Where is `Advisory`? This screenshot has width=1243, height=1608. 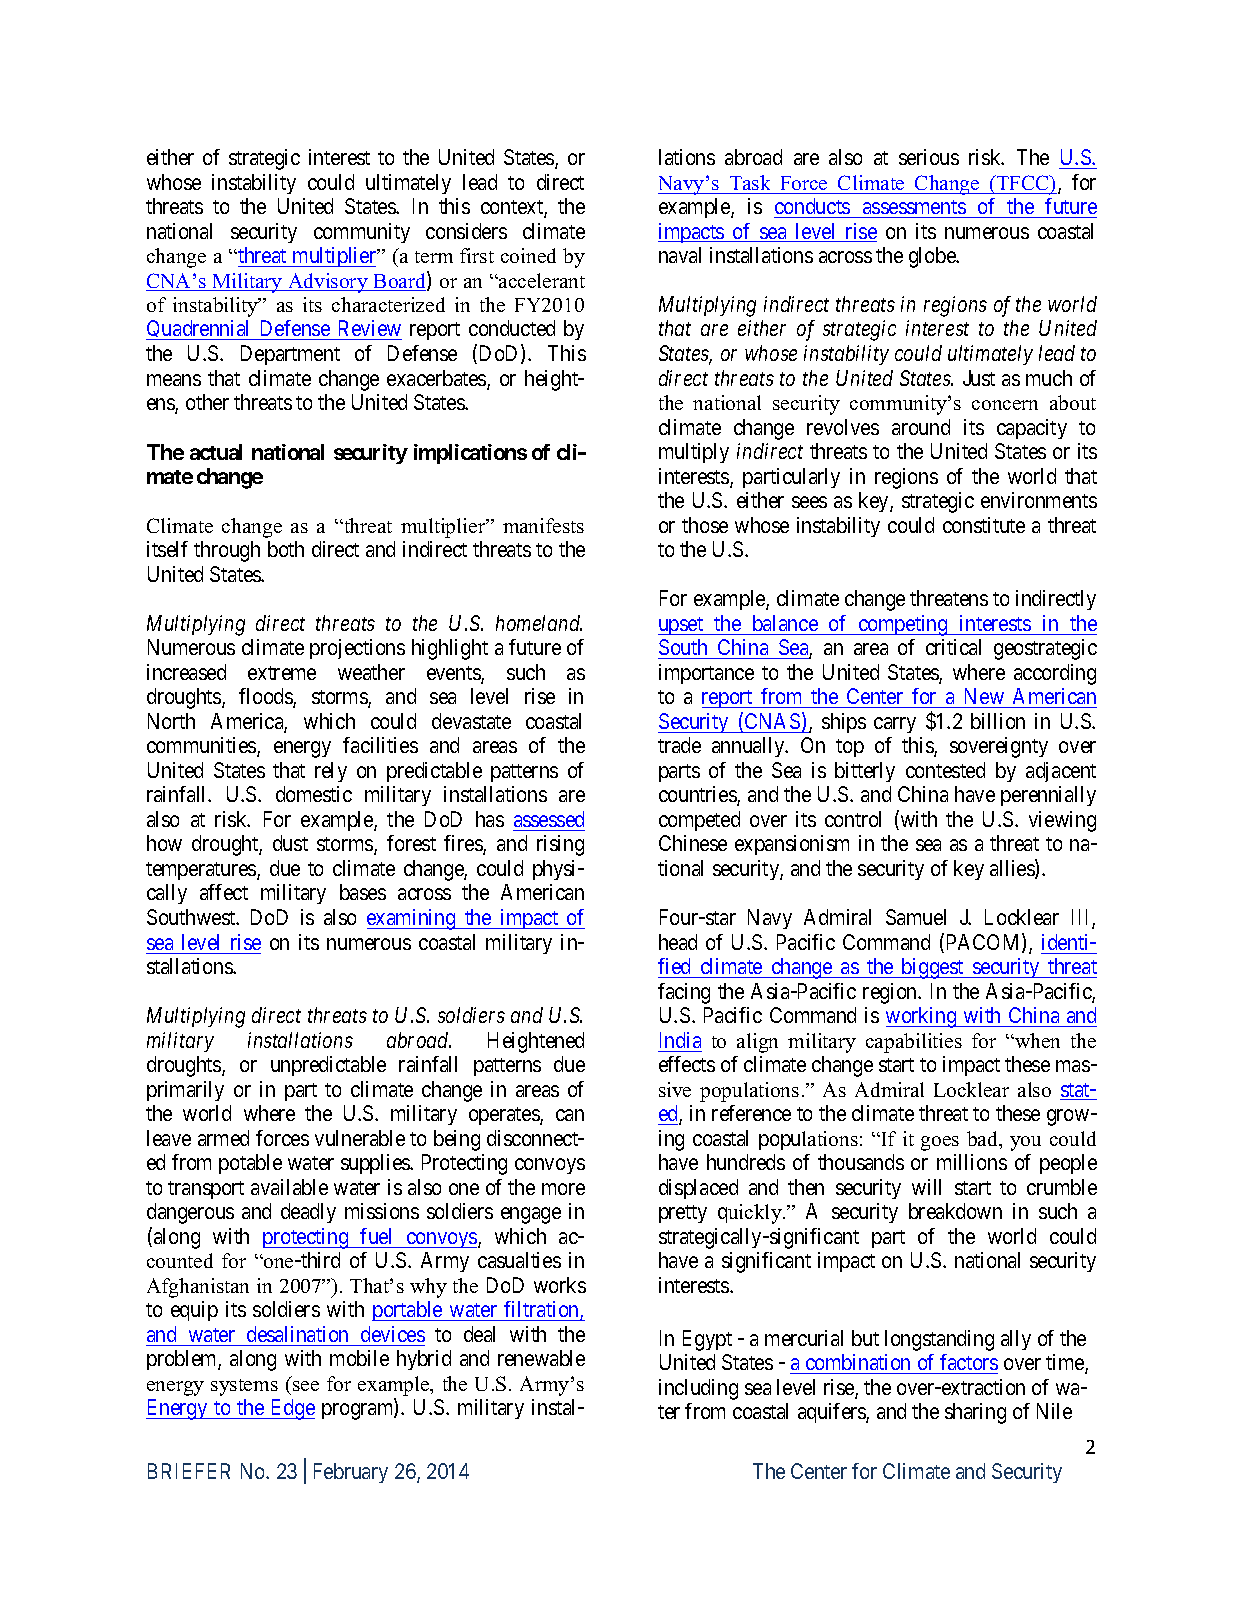 Advisory is located at coordinates (328, 283).
